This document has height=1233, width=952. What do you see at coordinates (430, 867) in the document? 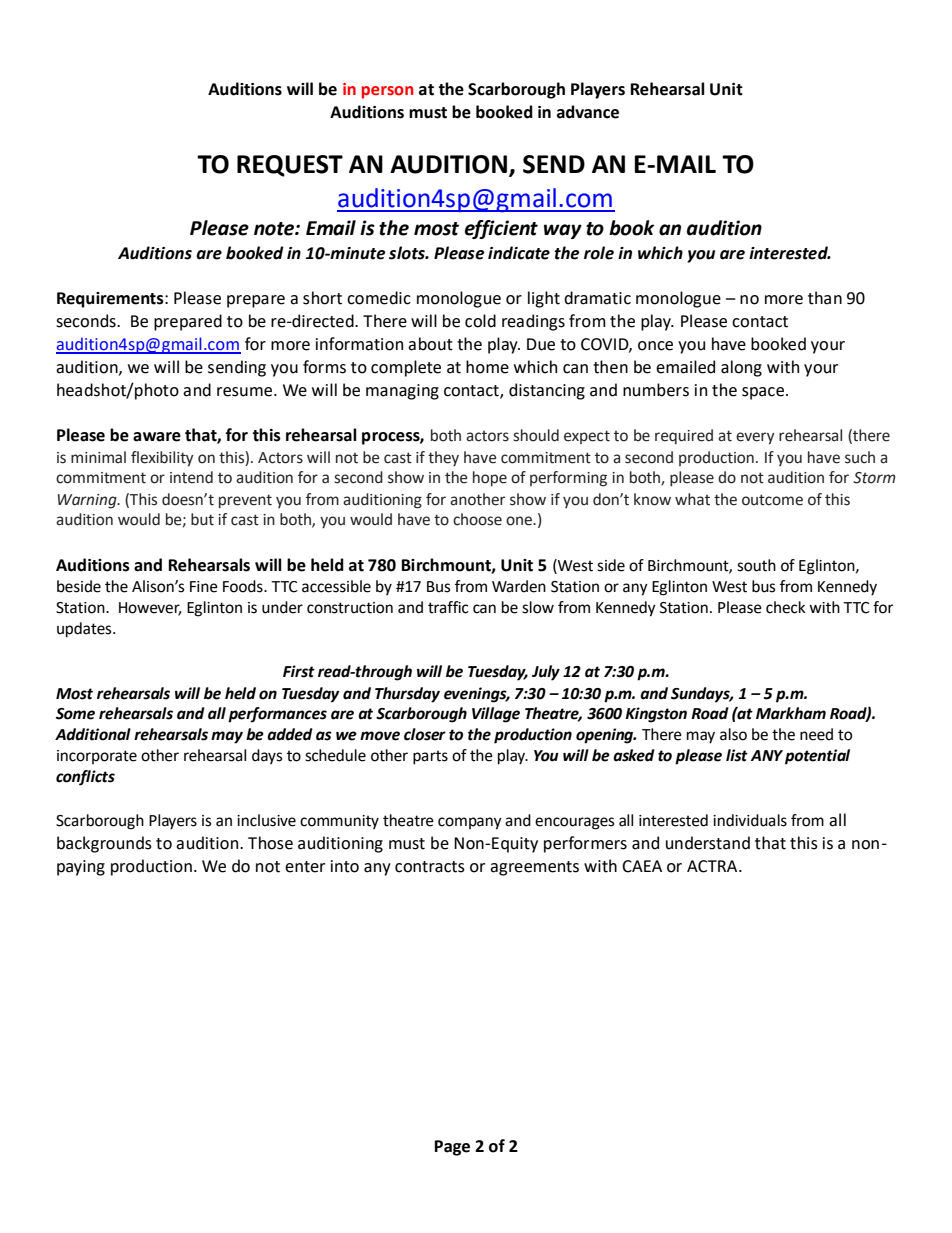
I see `contracts` at bounding box center [430, 867].
